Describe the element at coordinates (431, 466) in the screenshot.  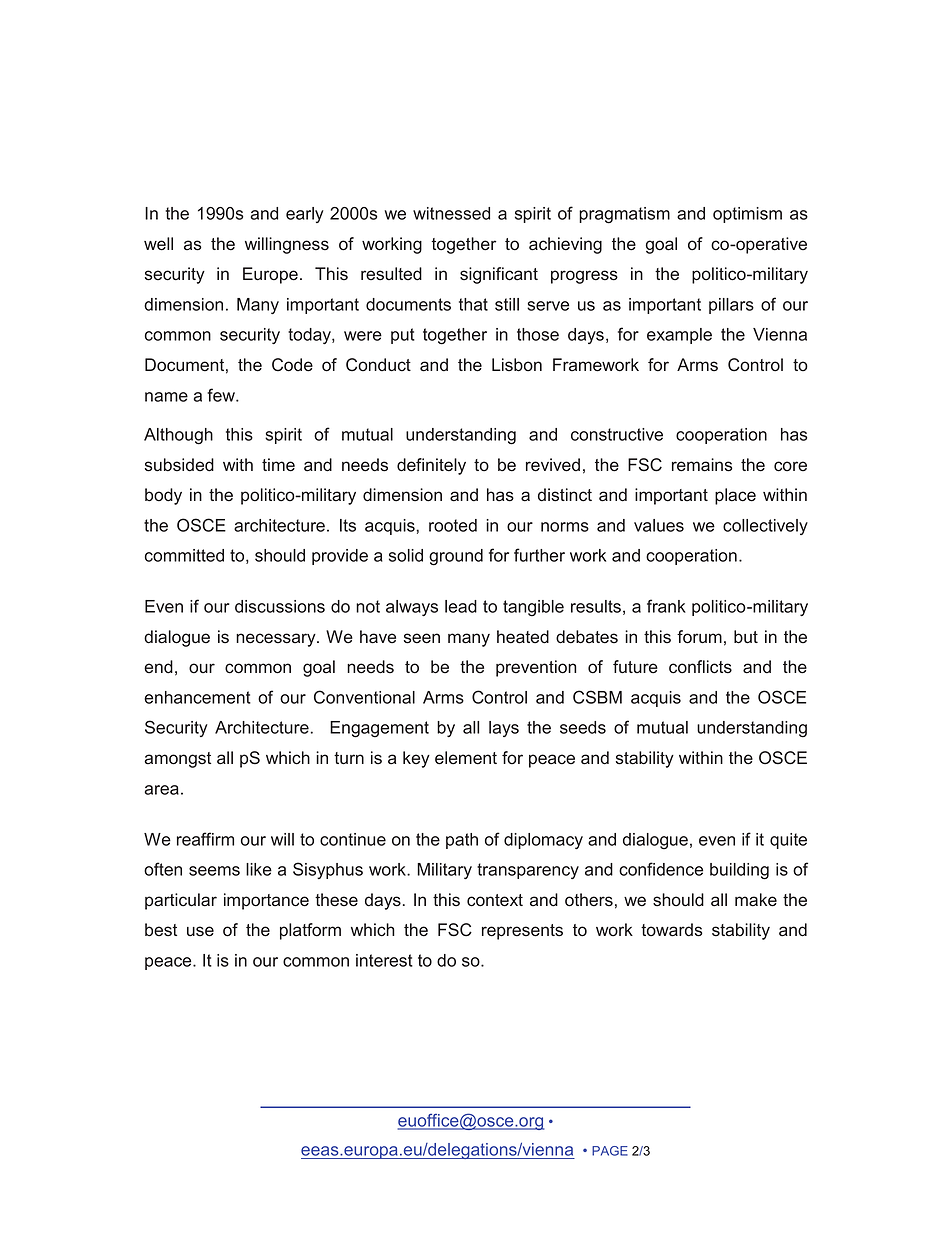
I see `definitely` at that location.
